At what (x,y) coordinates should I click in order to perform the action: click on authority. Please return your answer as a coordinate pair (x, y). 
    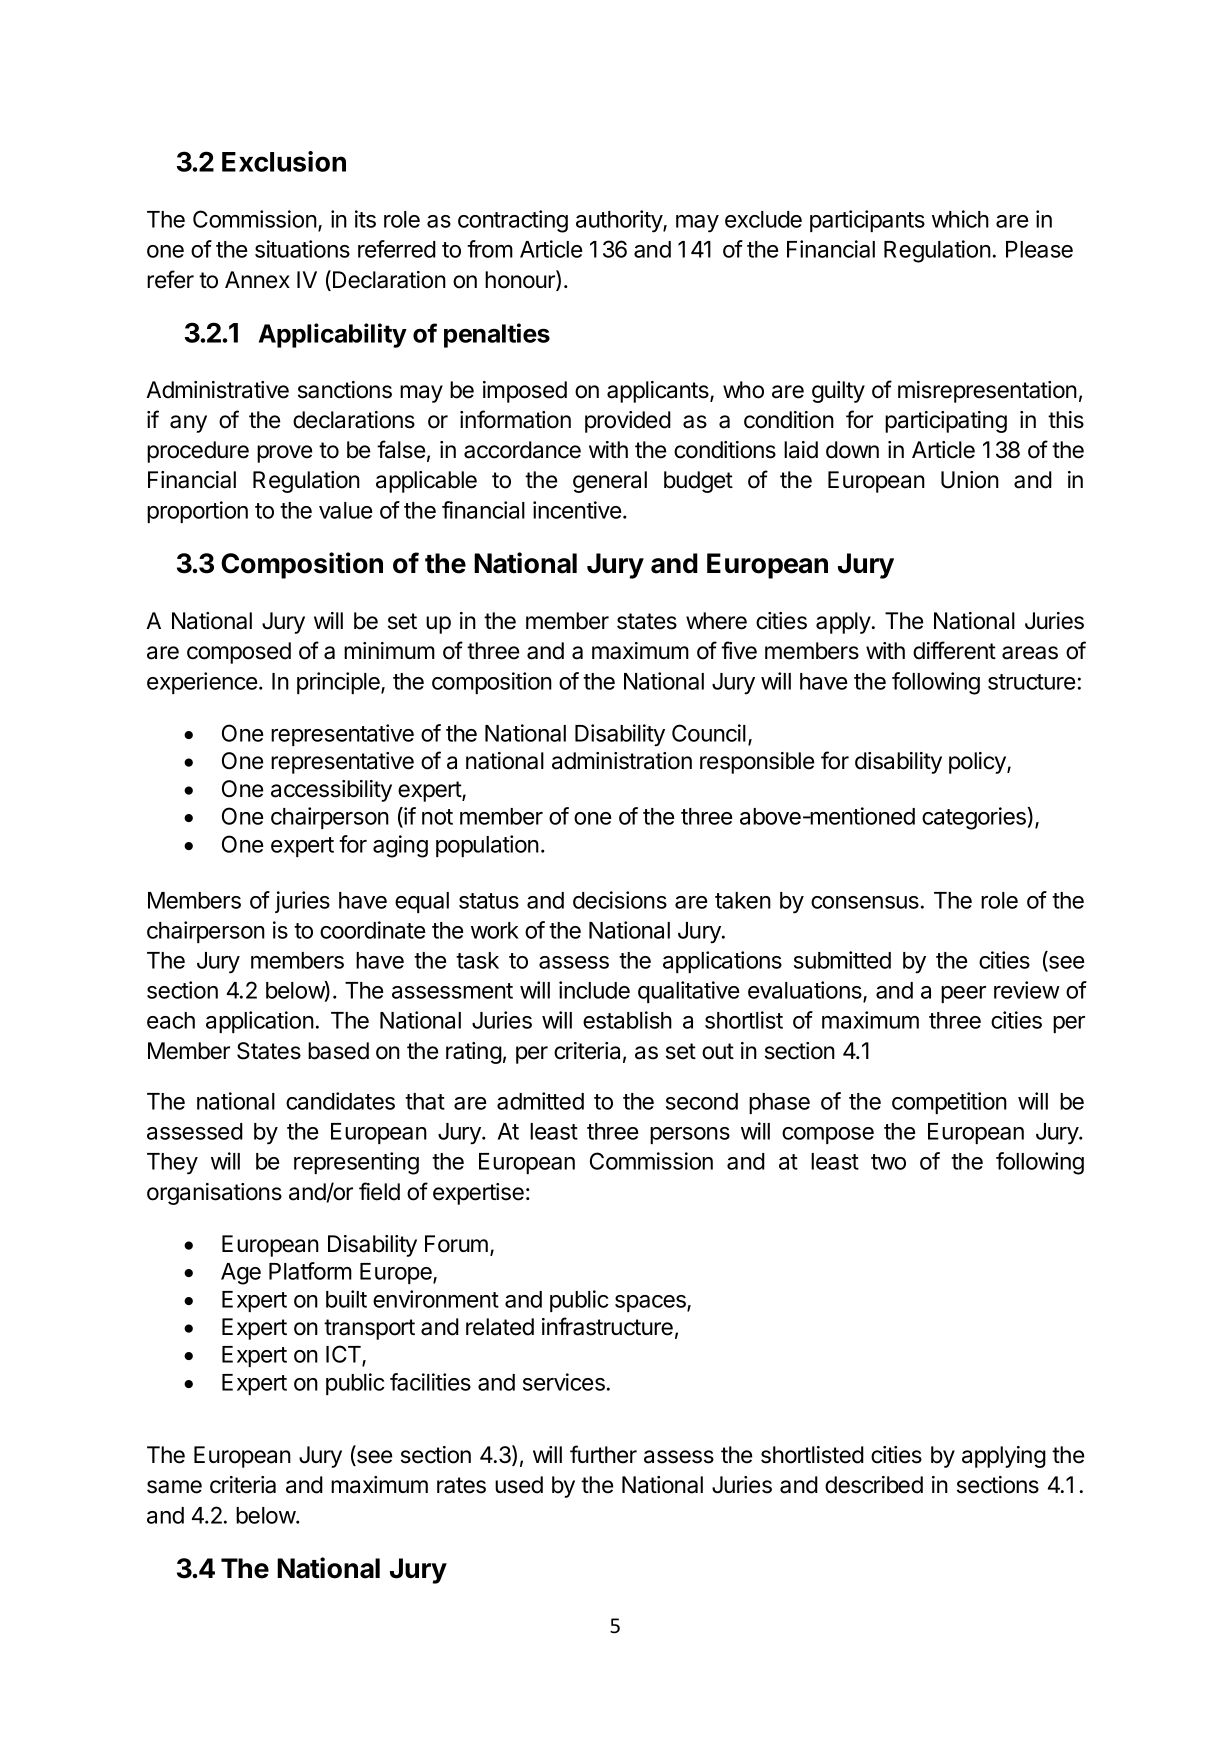
    Looking at the image, I should click on (620, 221).
